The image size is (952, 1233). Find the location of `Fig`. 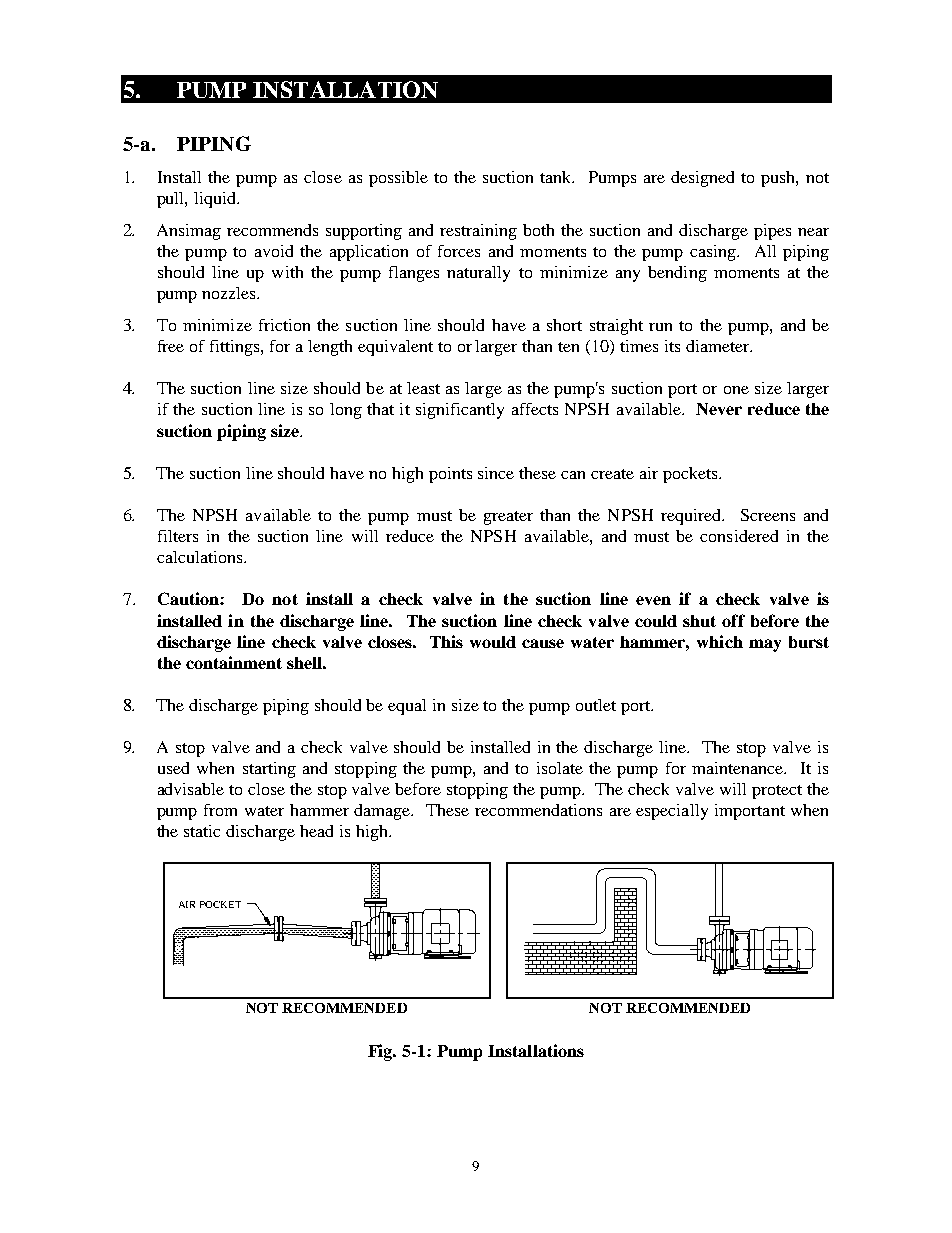

Fig is located at coordinates (381, 1052).
